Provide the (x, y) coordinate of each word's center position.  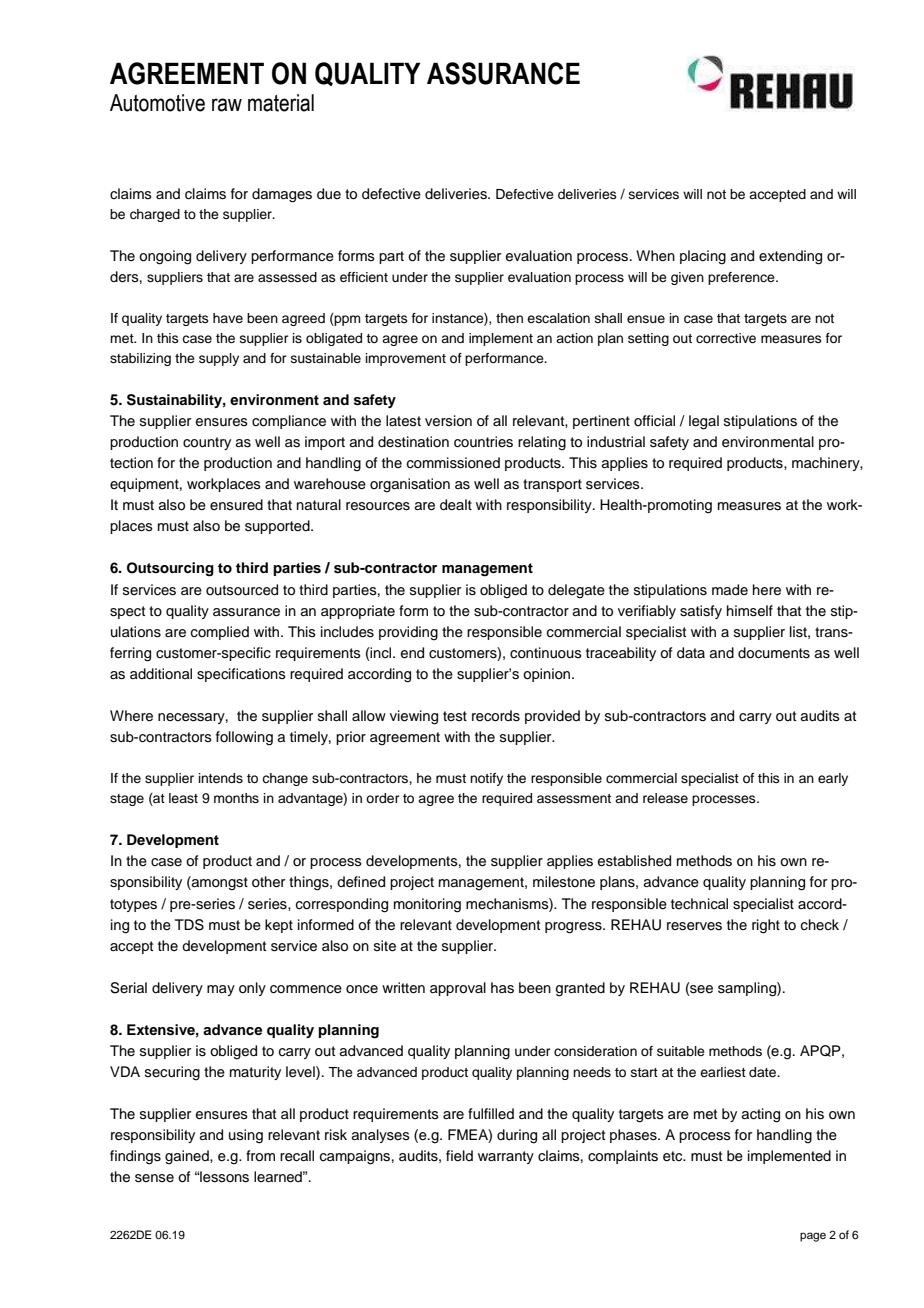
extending (790, 257)
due (329, 194)
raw (227, 105)
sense (154, 1178)
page (813, 1237)
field (459, 1156)
